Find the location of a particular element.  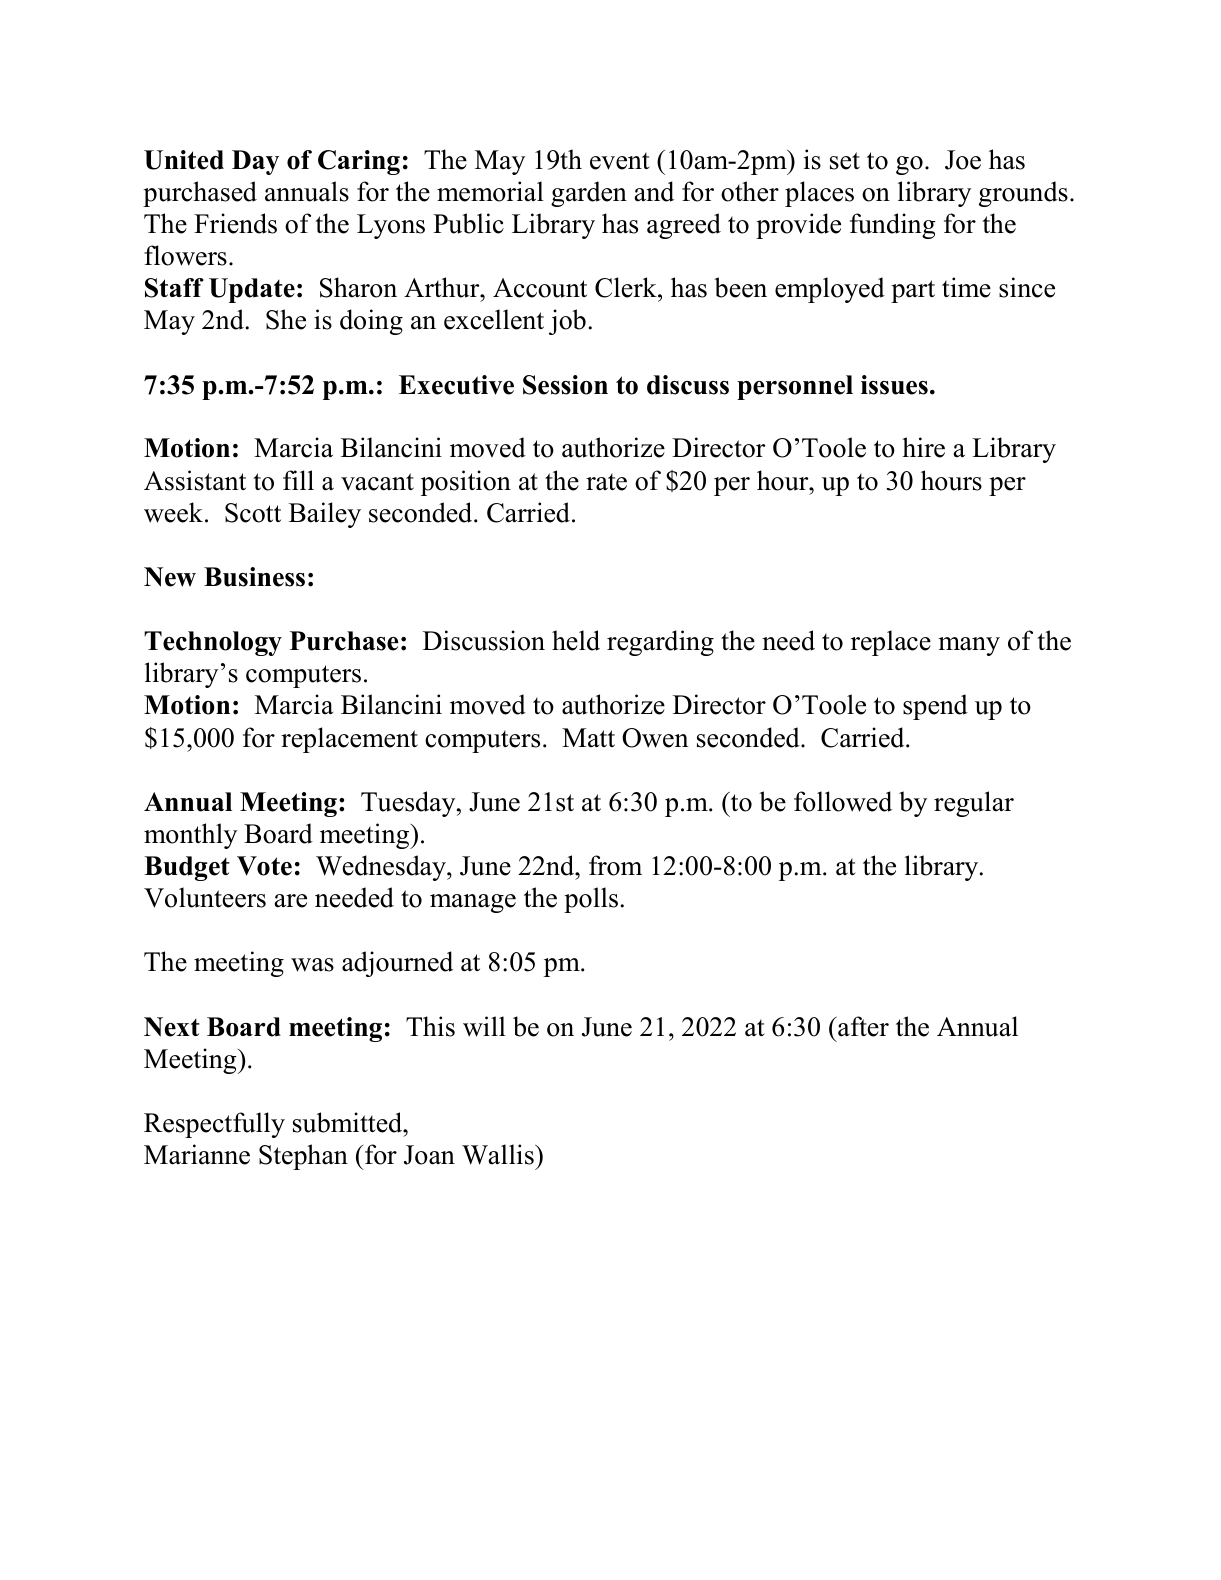

garden is located at coordinates (589, 194).
